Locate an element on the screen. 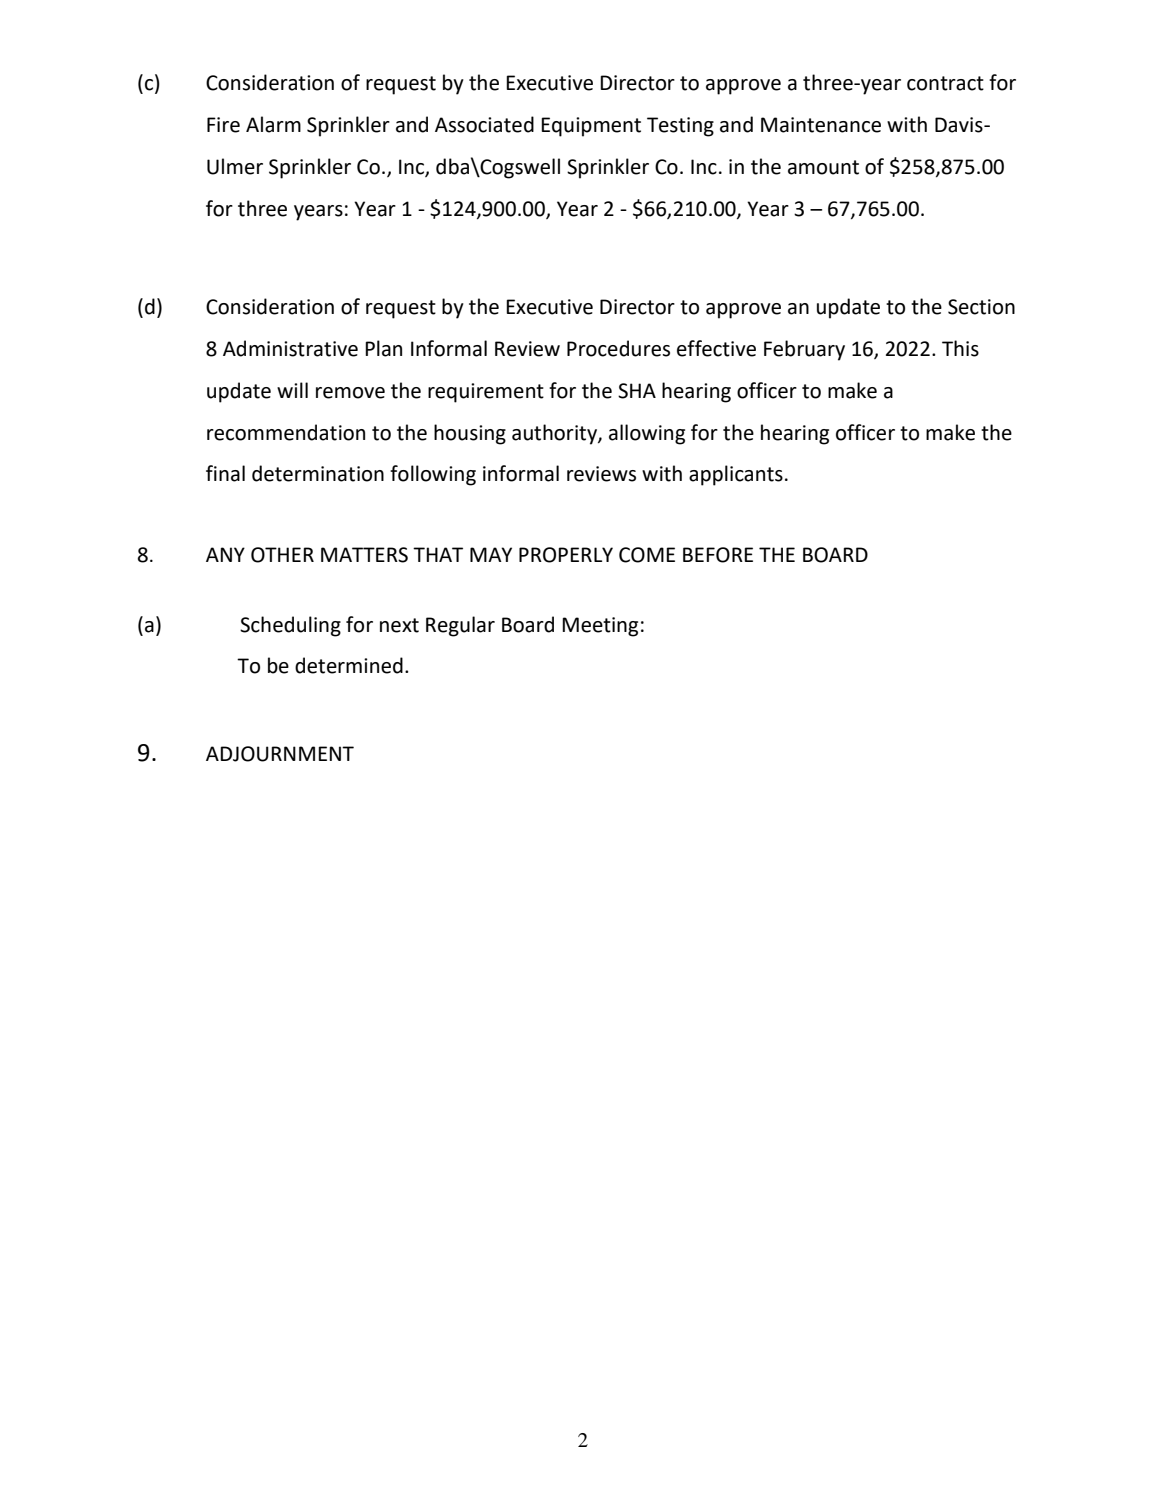 Image resolution: width=1166 pixels, height=1510 pixels. Meeting is located at coordinates (600, 627).
